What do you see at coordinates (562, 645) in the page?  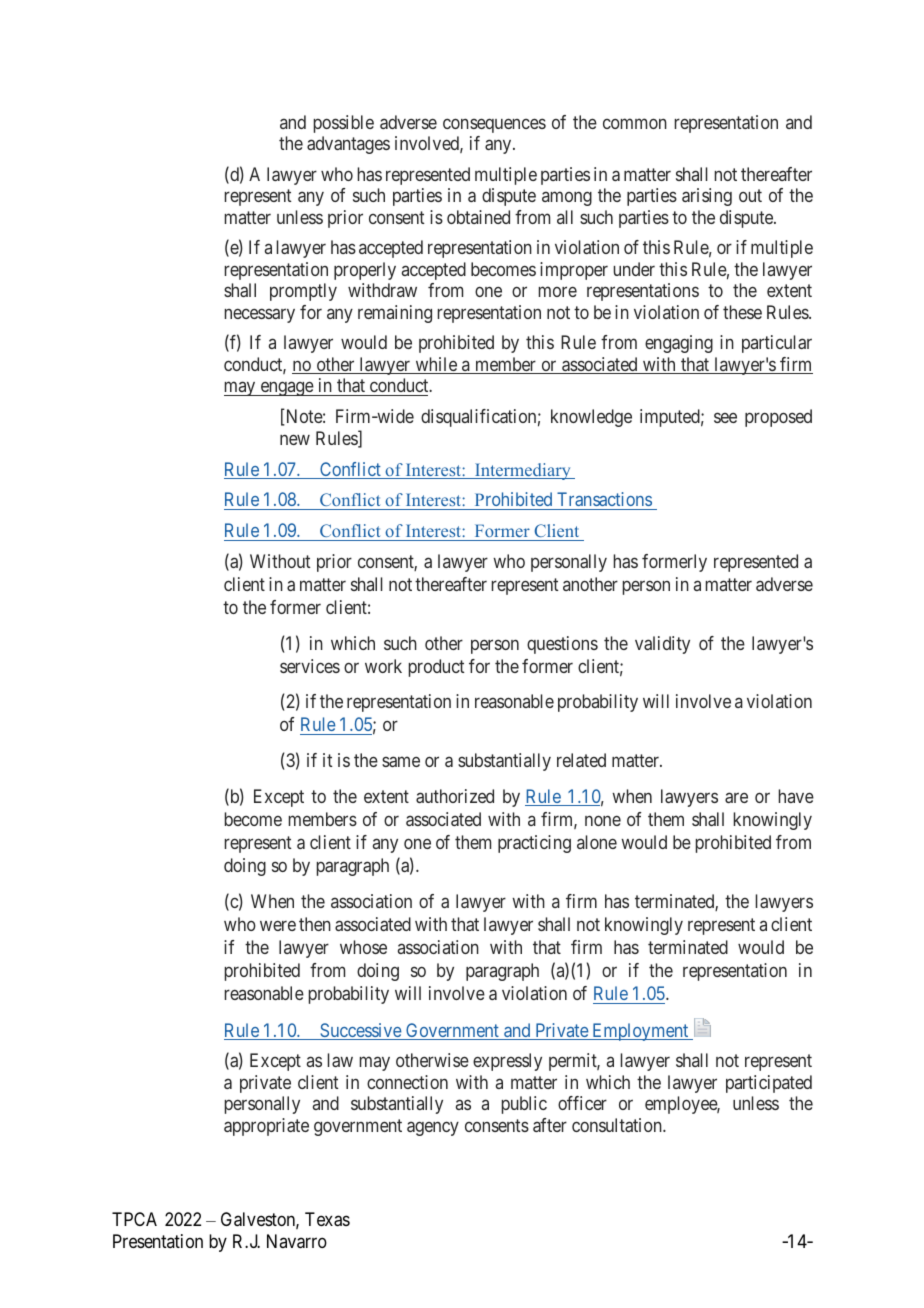 I see `questions` at bounding box center [562, 645].
